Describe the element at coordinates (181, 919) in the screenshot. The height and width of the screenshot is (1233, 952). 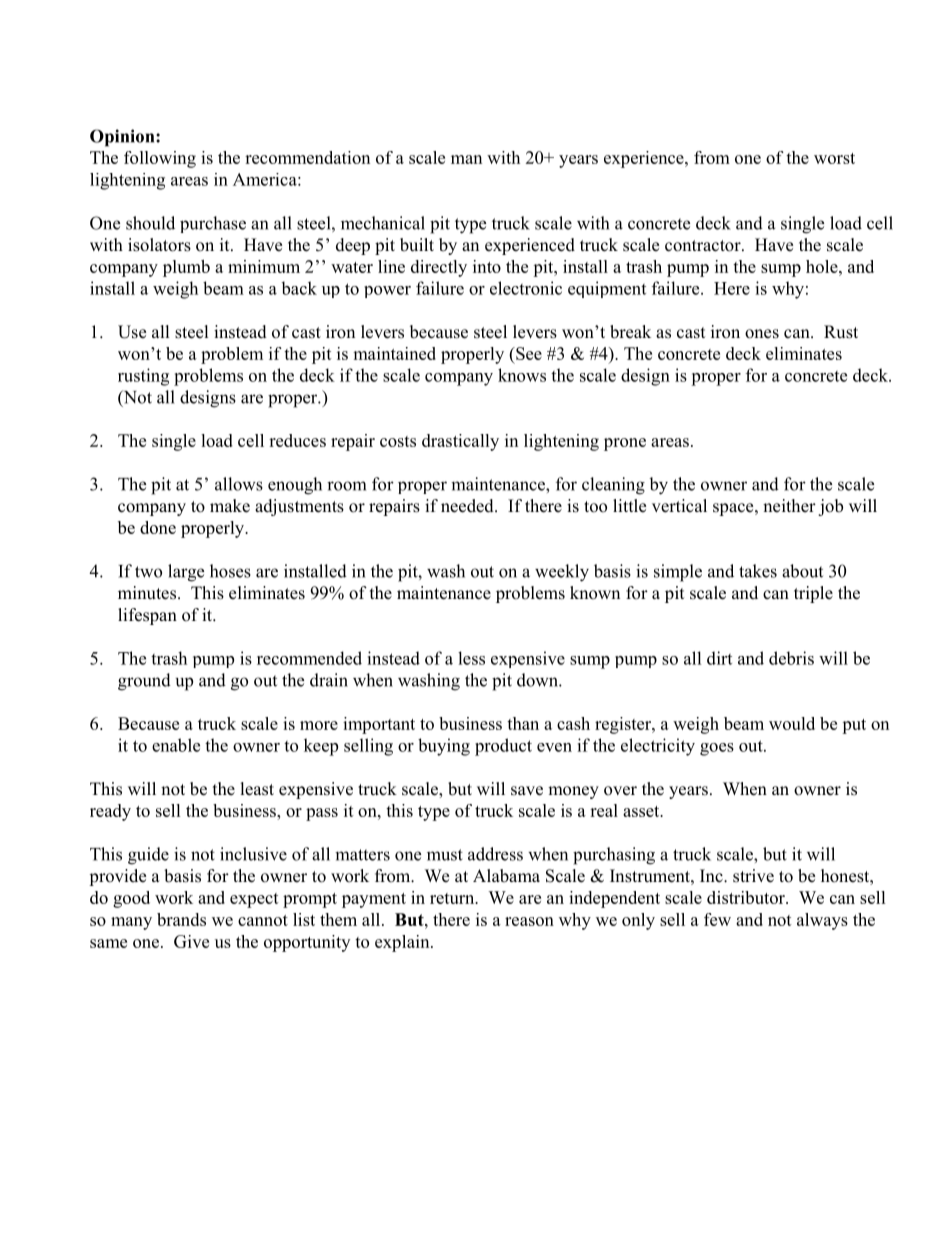
I see `brands` at that location.
